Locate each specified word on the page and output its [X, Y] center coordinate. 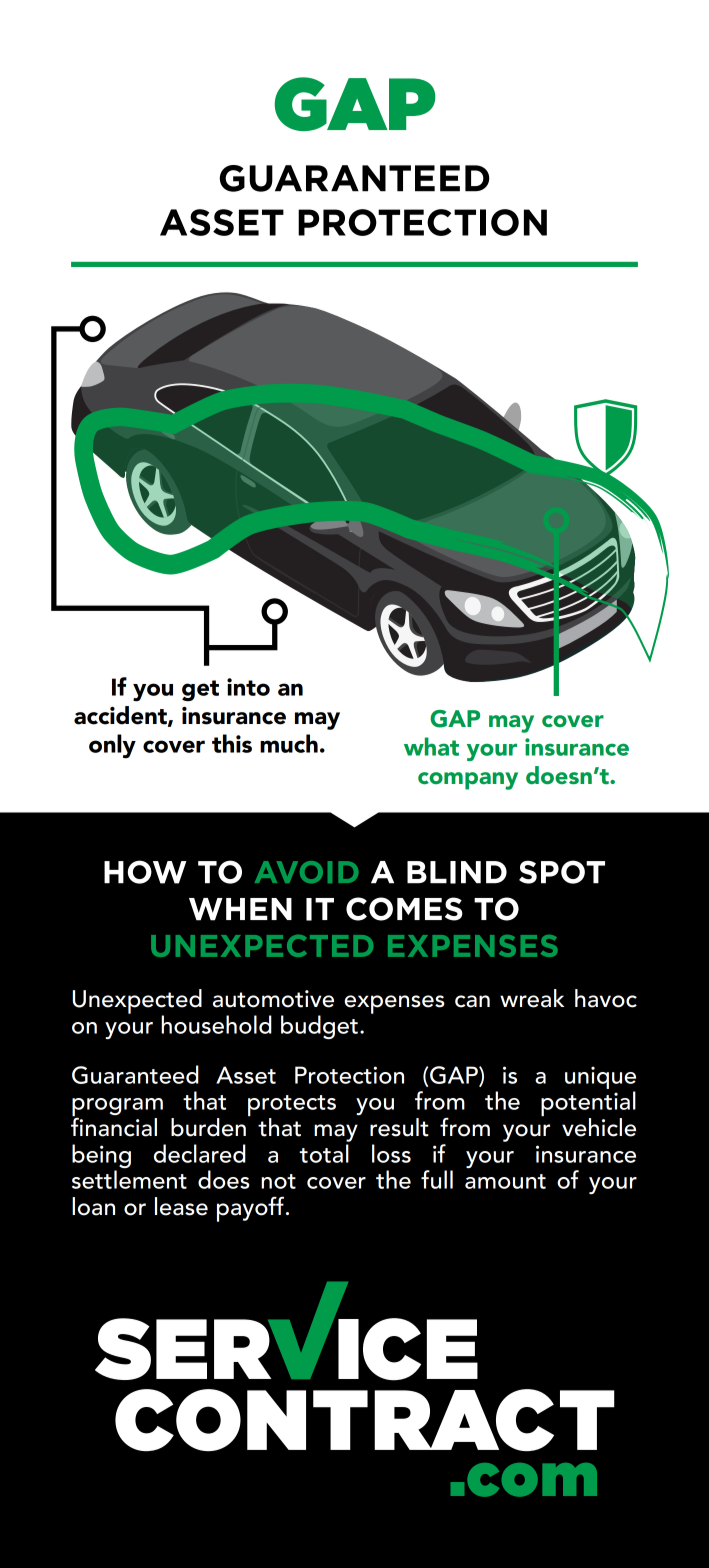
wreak [532, 998]
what [431, 746]
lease [181, 1206]
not [278, 1181]
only [112, 746]
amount [505, 1181]
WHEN [240, 909]
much [289, 743]
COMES [404, 909]
